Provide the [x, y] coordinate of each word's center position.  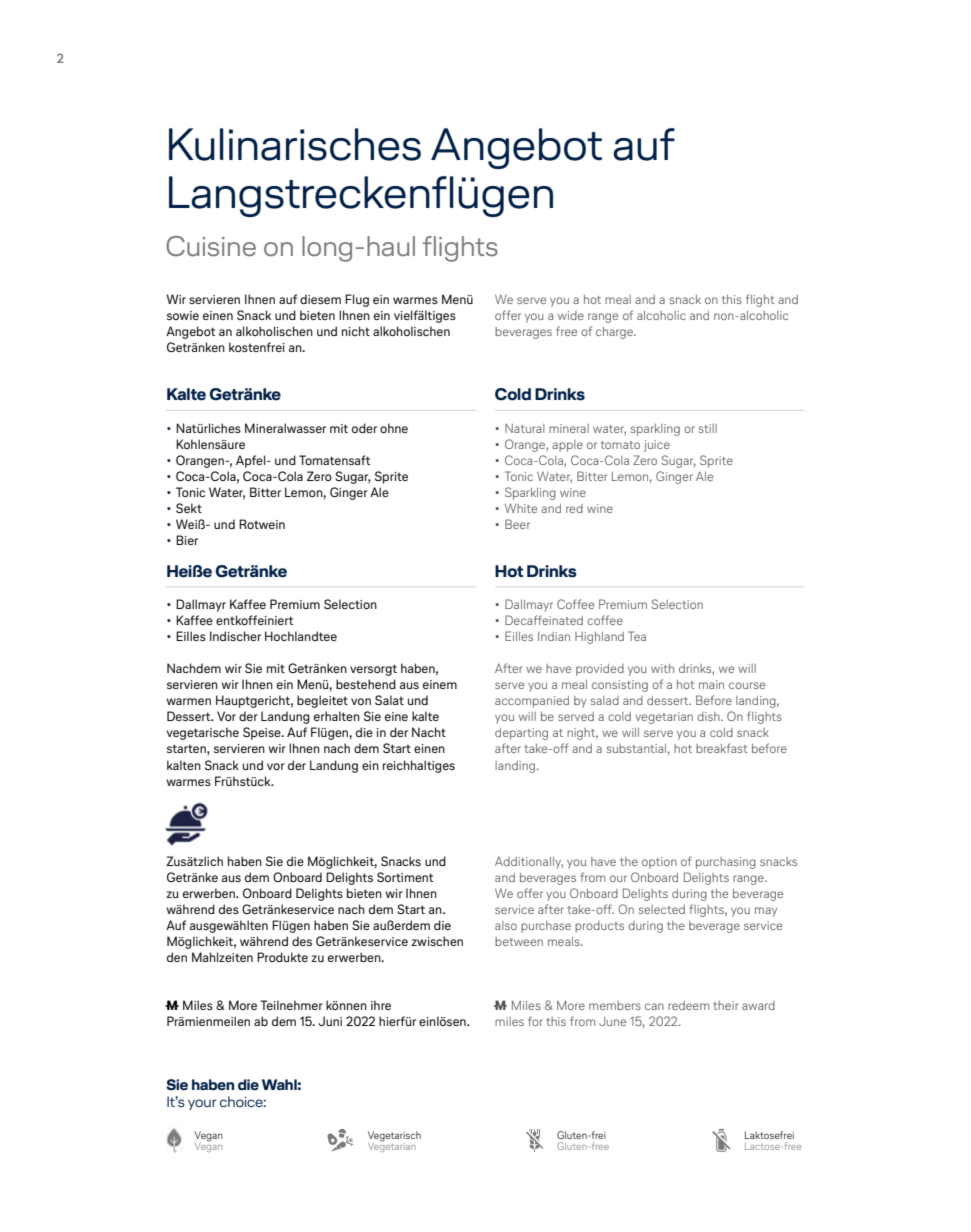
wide [571, 315]
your [202, 1104]
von [361, 701]
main [711, 684]
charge [615, 333]
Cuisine [211, 246]
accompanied [532, 702]
